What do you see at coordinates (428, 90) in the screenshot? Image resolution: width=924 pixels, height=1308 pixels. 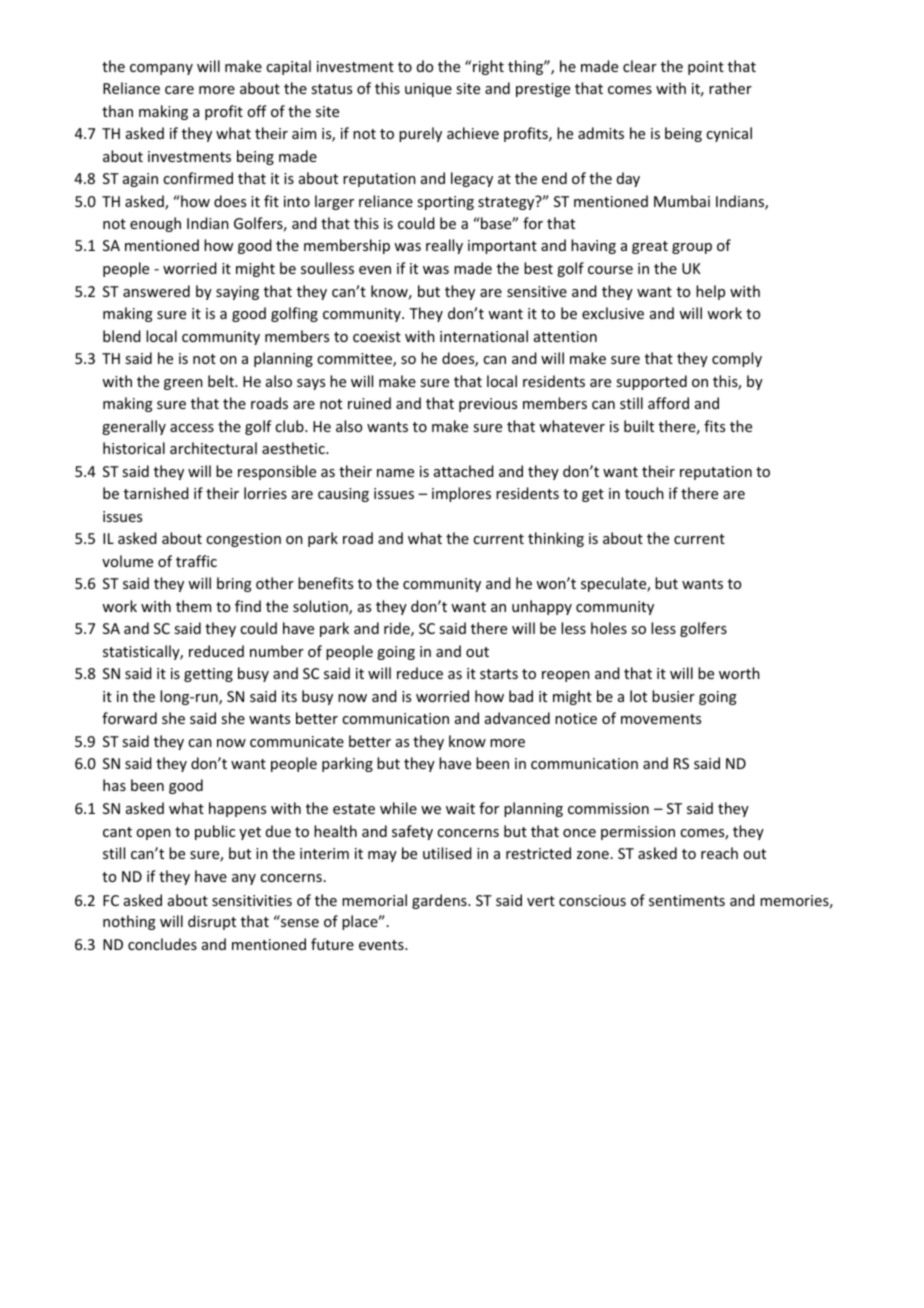 I see `unique` at bounding box center [428, 90].
